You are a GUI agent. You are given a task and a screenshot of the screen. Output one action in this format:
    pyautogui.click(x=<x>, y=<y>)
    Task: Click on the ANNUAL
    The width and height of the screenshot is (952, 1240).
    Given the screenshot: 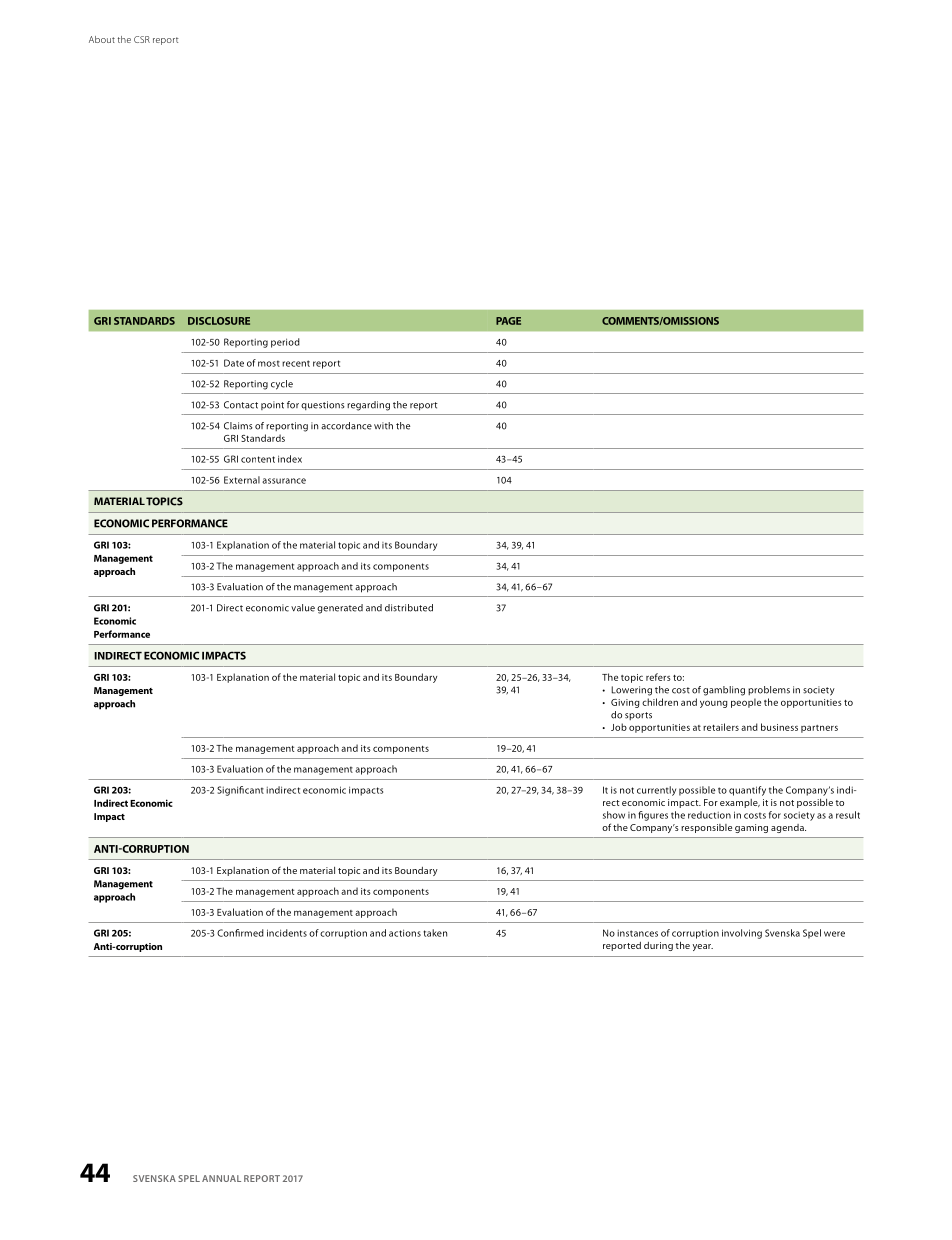 What is the action you would take?
    pyautogui.click(x=221, y=1178)
